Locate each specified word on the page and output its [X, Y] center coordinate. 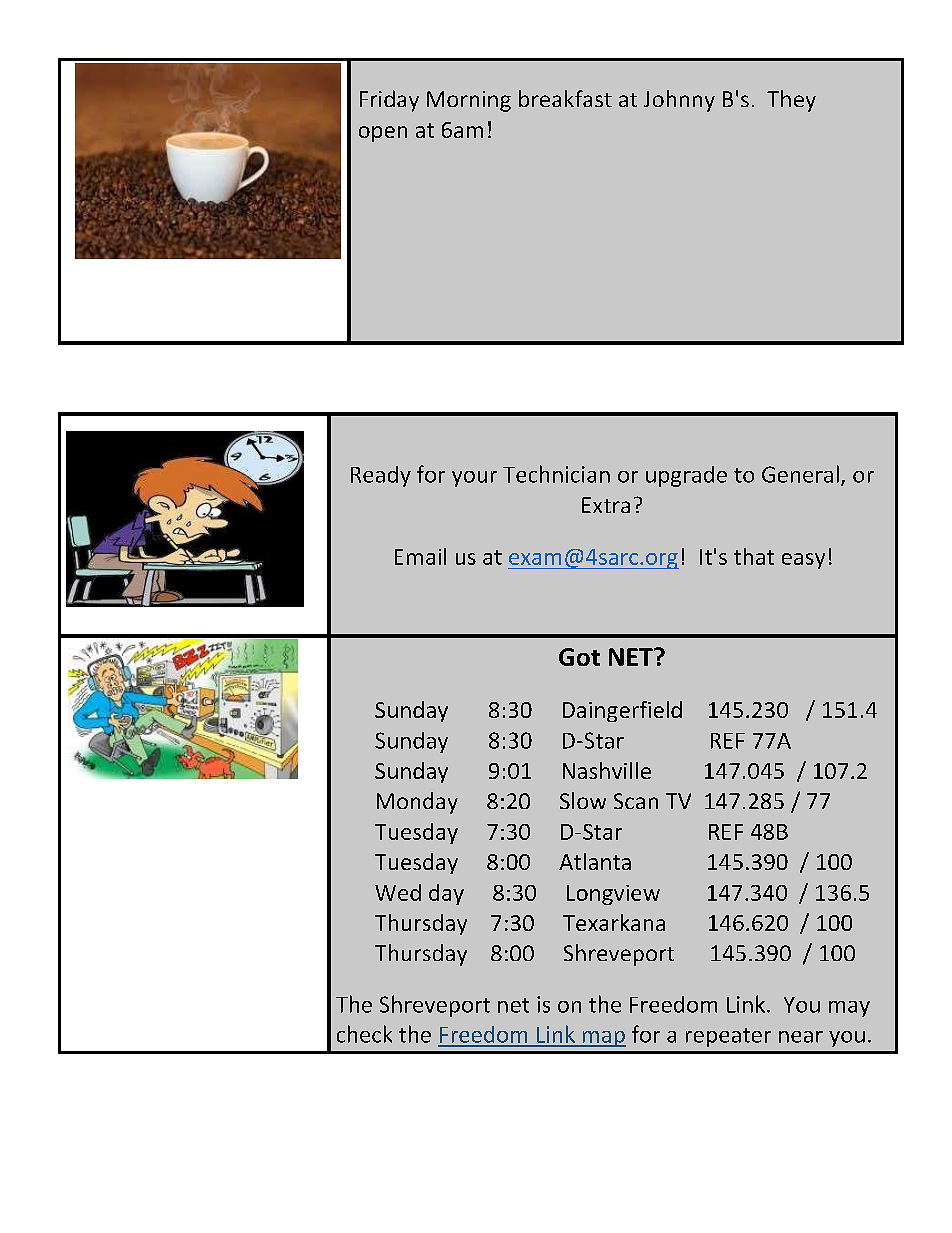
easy [803, 561]
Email [420, 556]
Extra [606, 505]
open [383, 134]
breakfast [565, 98]
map [603, 1039]
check [364, 1034]
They [791, 101]
